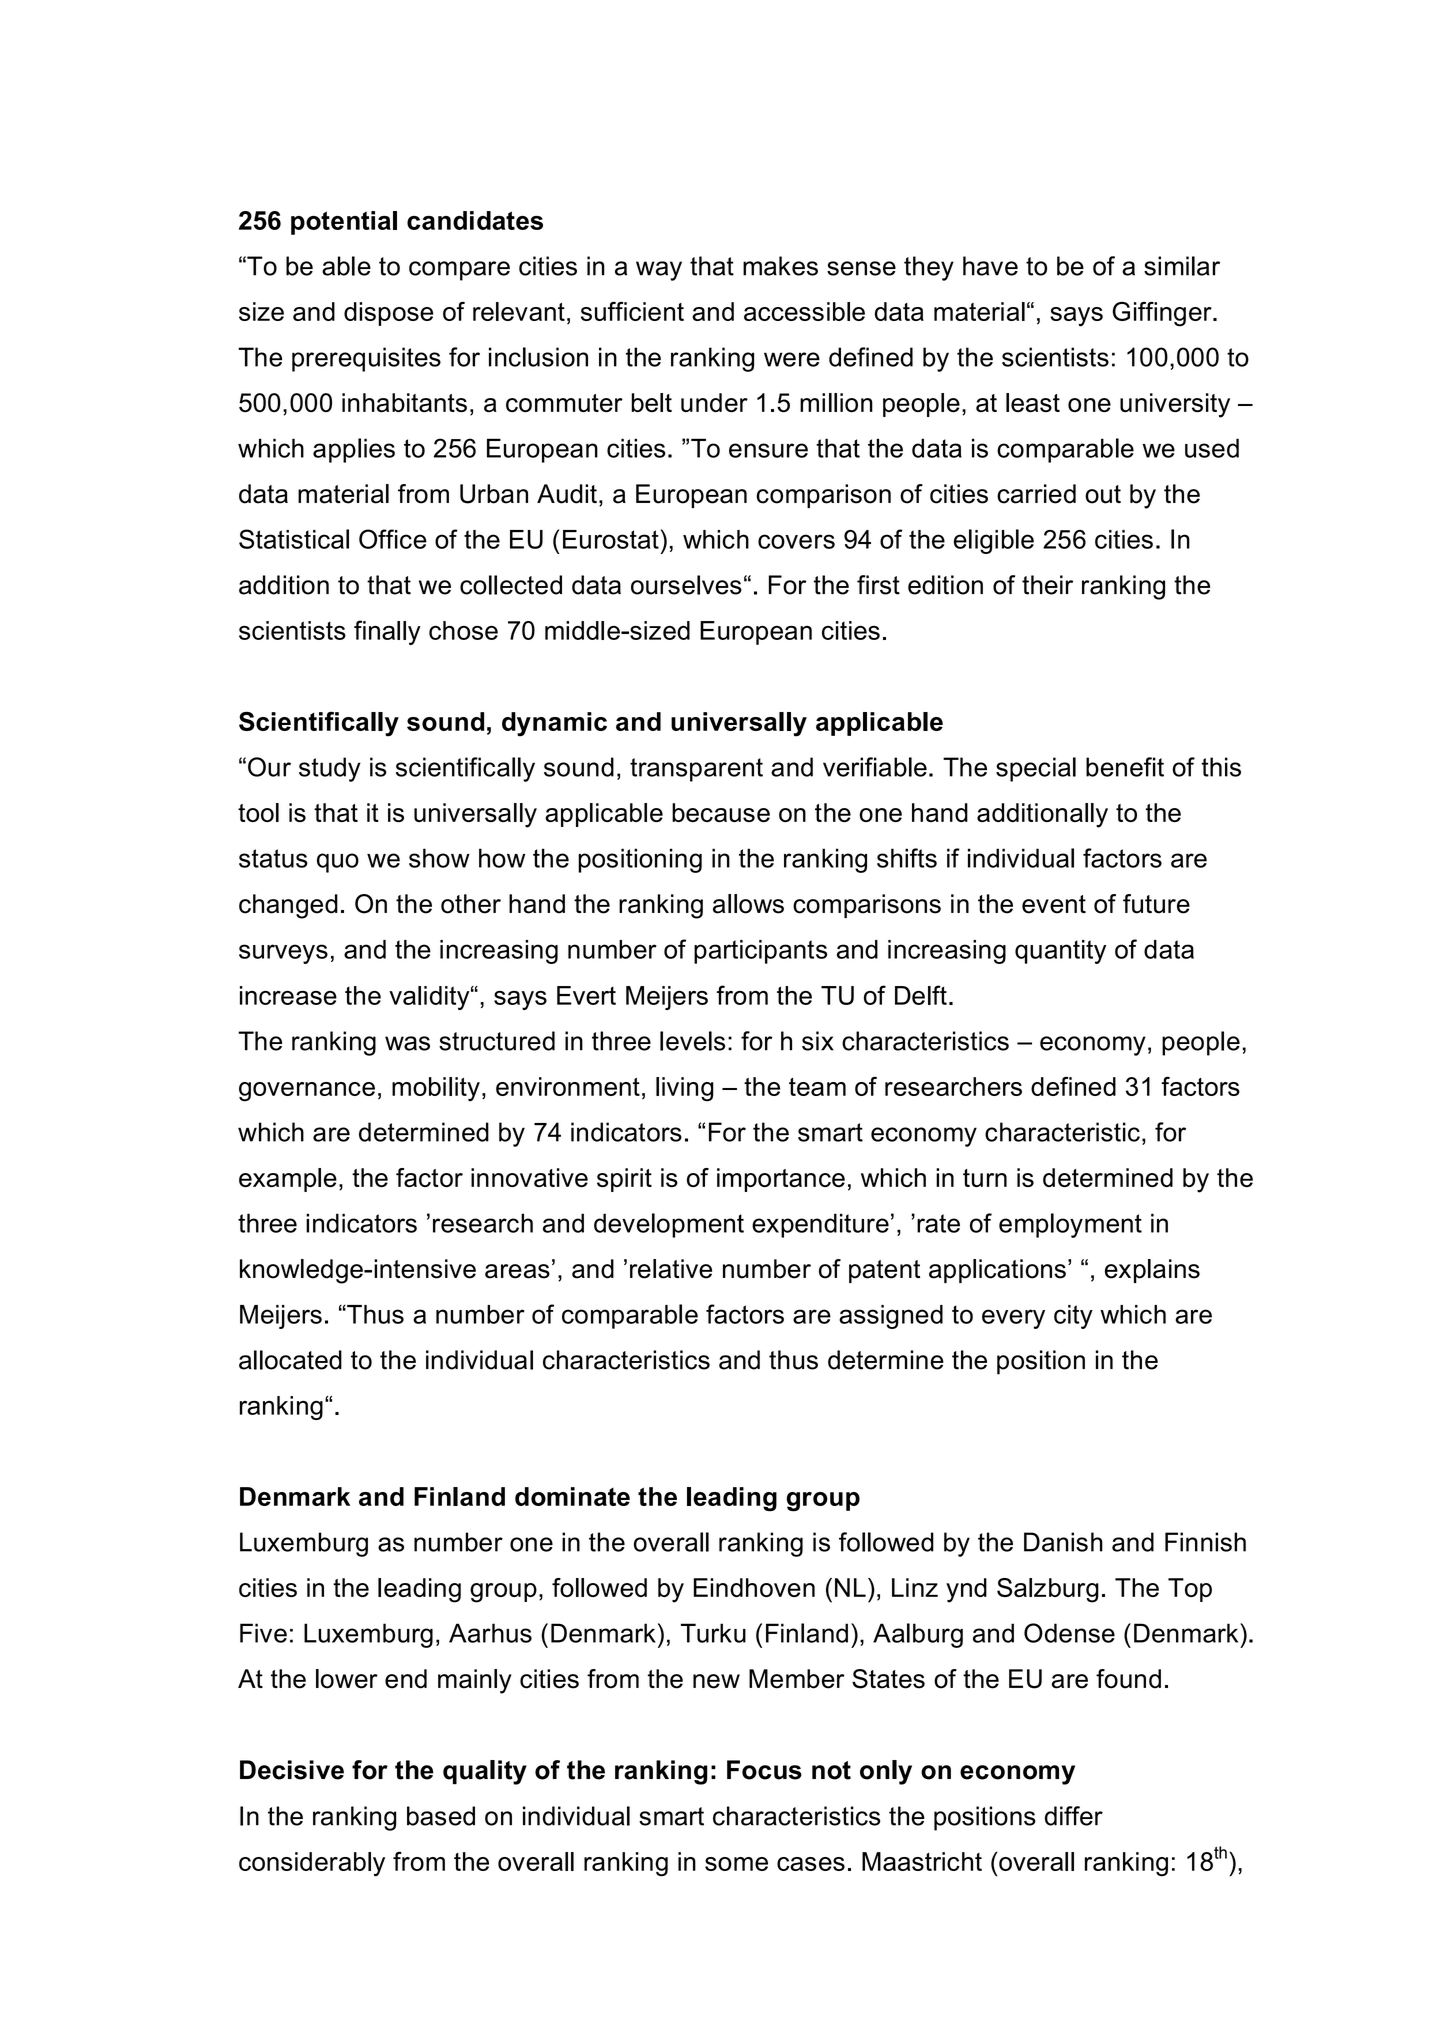 The image size is (1429, 2023). Describe the element at coordinates (1047, 585) in the screenshot. I see `their` at that location.
